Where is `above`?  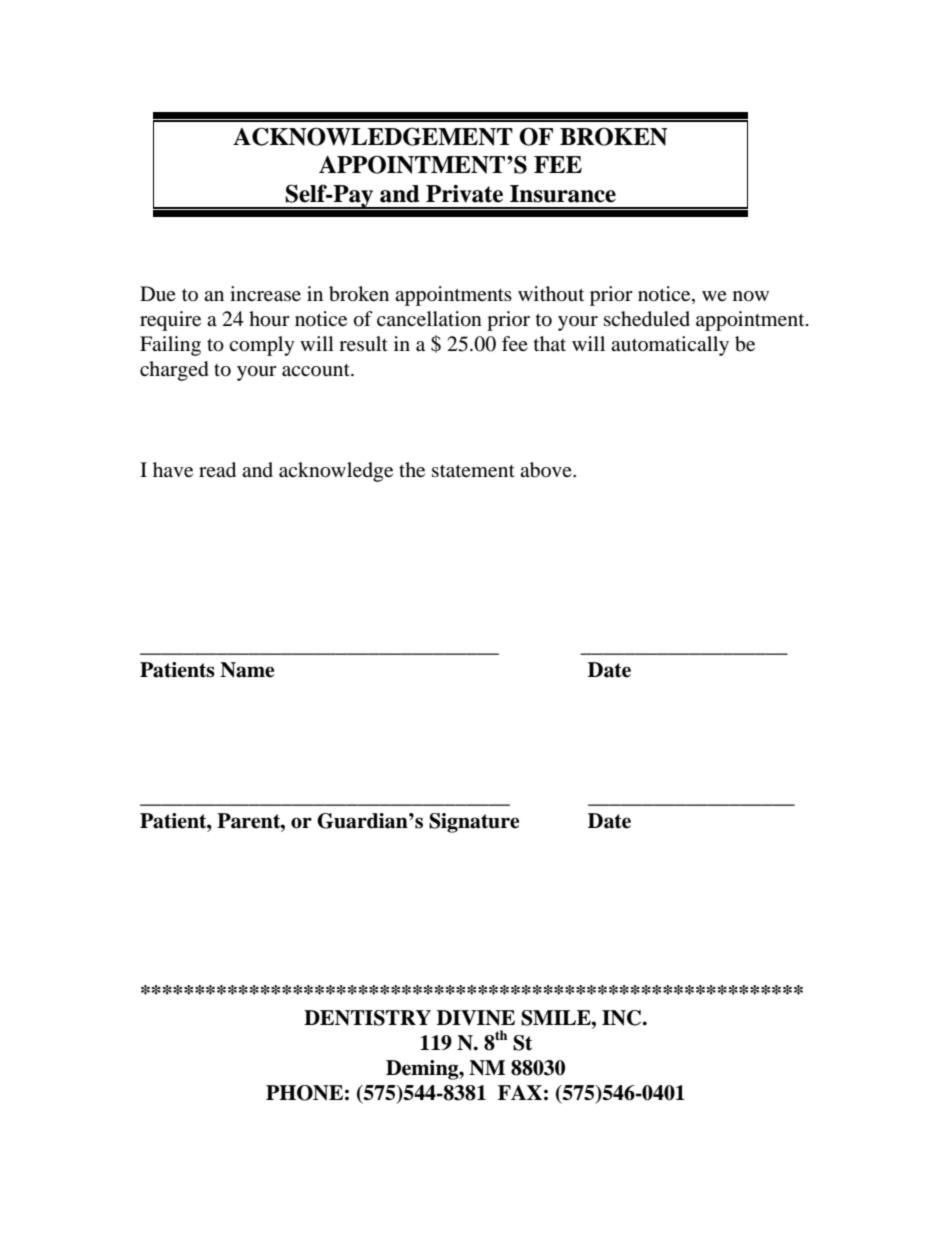 above is located at coordinates (547, 470).
